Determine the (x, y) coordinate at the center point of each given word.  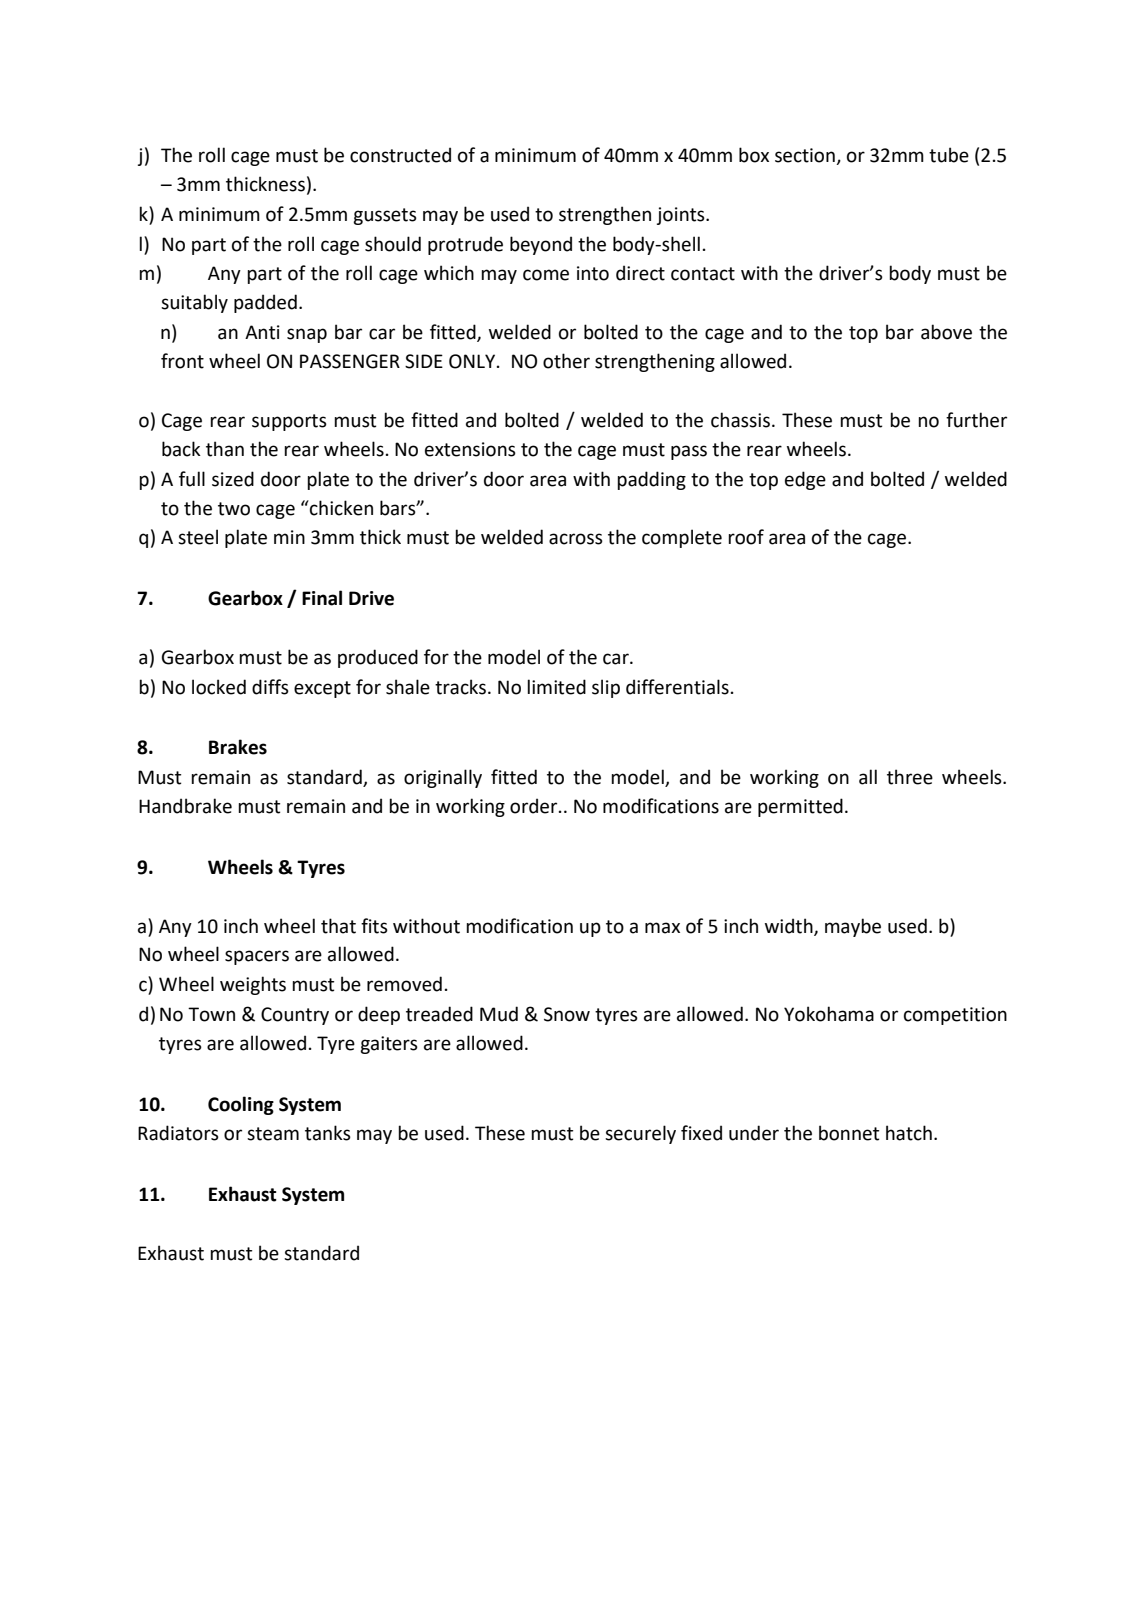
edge (805, 480)
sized (233, 479)
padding (651, 480)
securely (640, 1134)
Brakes (238, 747)
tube (949, 155)
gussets (385, 216)
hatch (909, 1133)
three (910, 777)
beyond (541, 245)
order (535, 806)
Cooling (241, 1105)
